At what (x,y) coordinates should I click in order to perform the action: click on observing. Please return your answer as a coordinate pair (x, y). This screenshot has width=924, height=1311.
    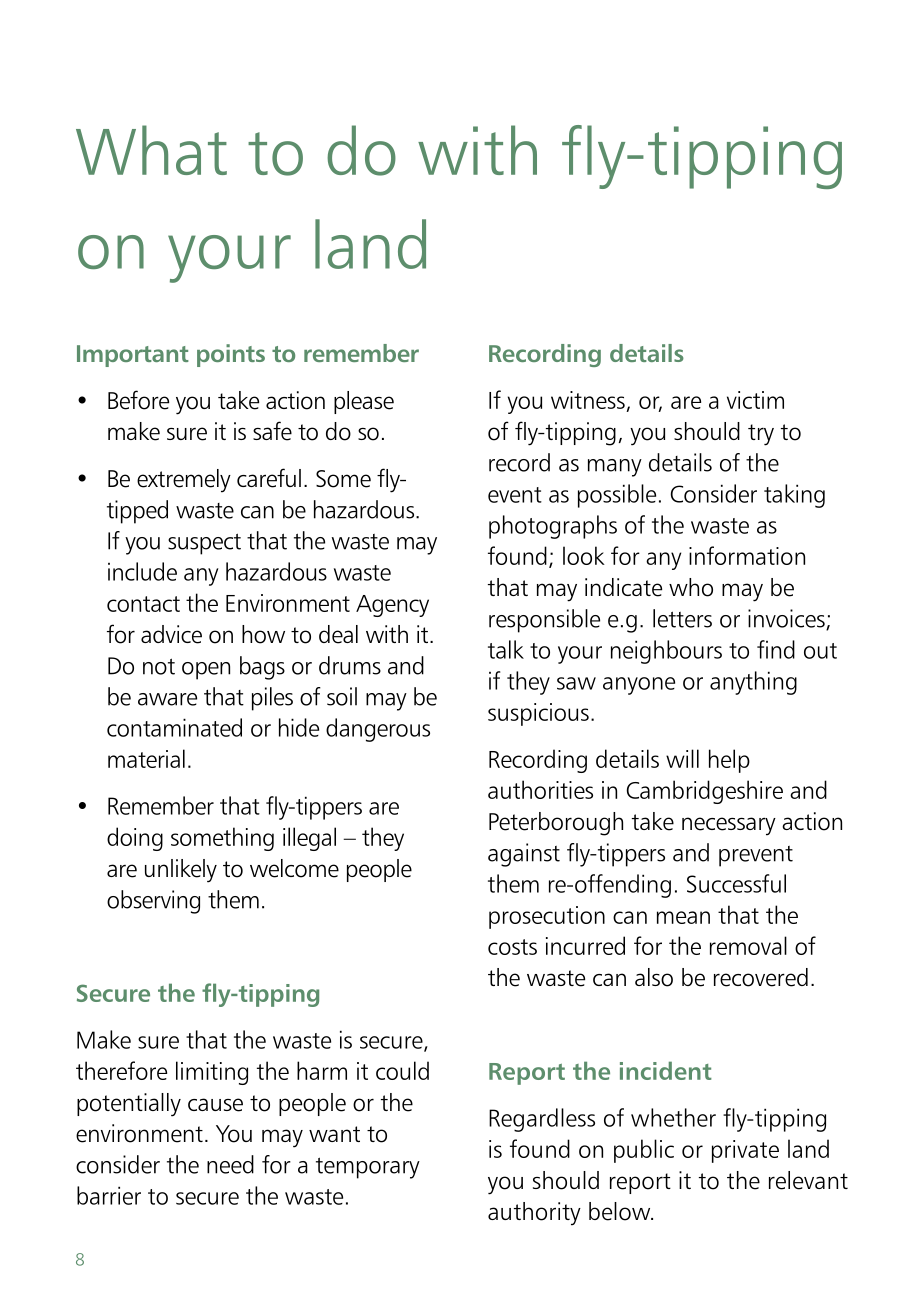
    Looking at the image, I should click on (153, 902).
